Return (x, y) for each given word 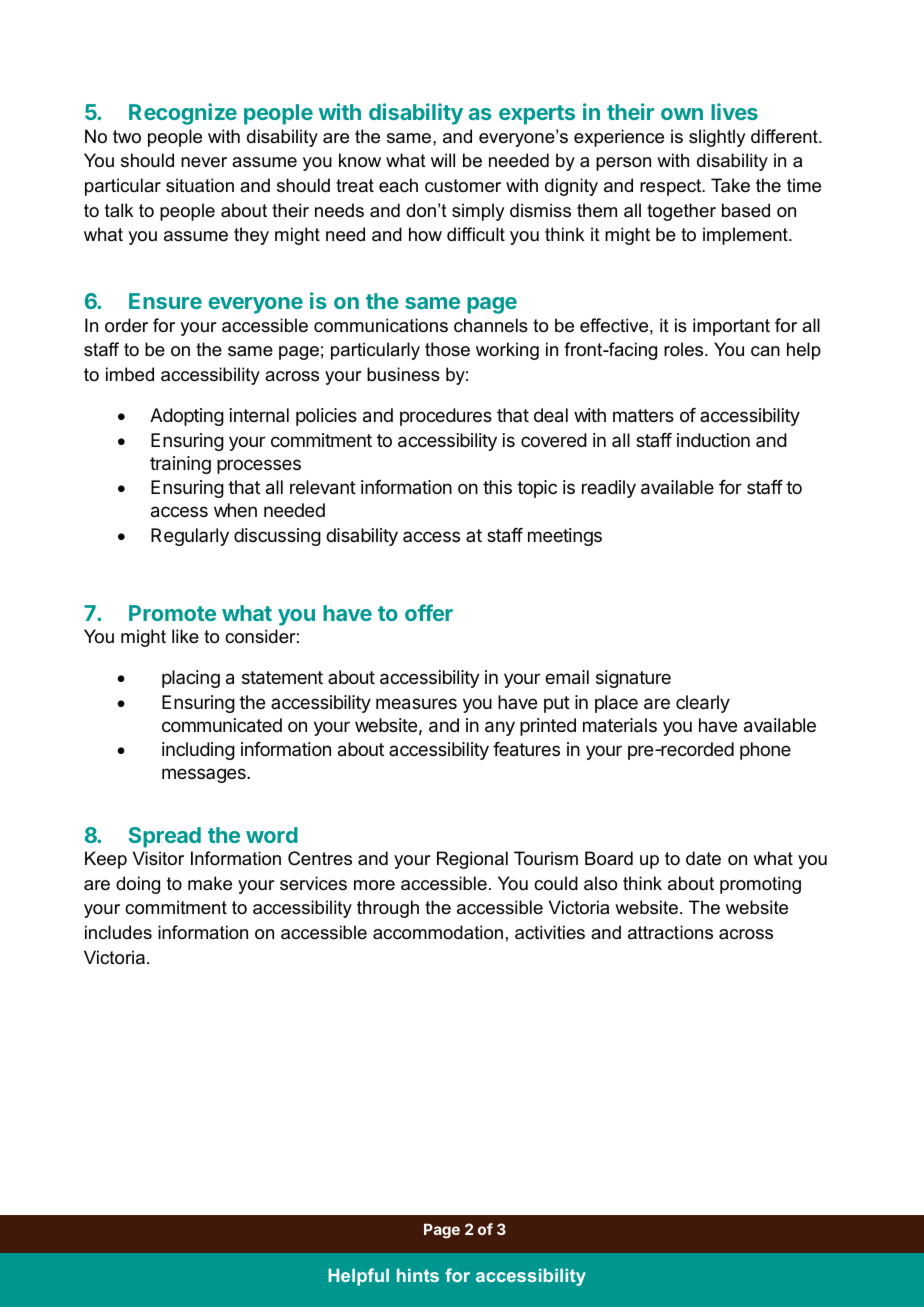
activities (550, 932)
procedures (446, 417)
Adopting (187, 417)
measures (416, 704)
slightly (717, 138)
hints (418, 1275)
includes (118, 932)
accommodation (438, 932)
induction (713, 440)
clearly (703, 704)
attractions (670, 932)
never (204, 162)
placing (191, 679)
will (443, 160)
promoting (760, 885)
